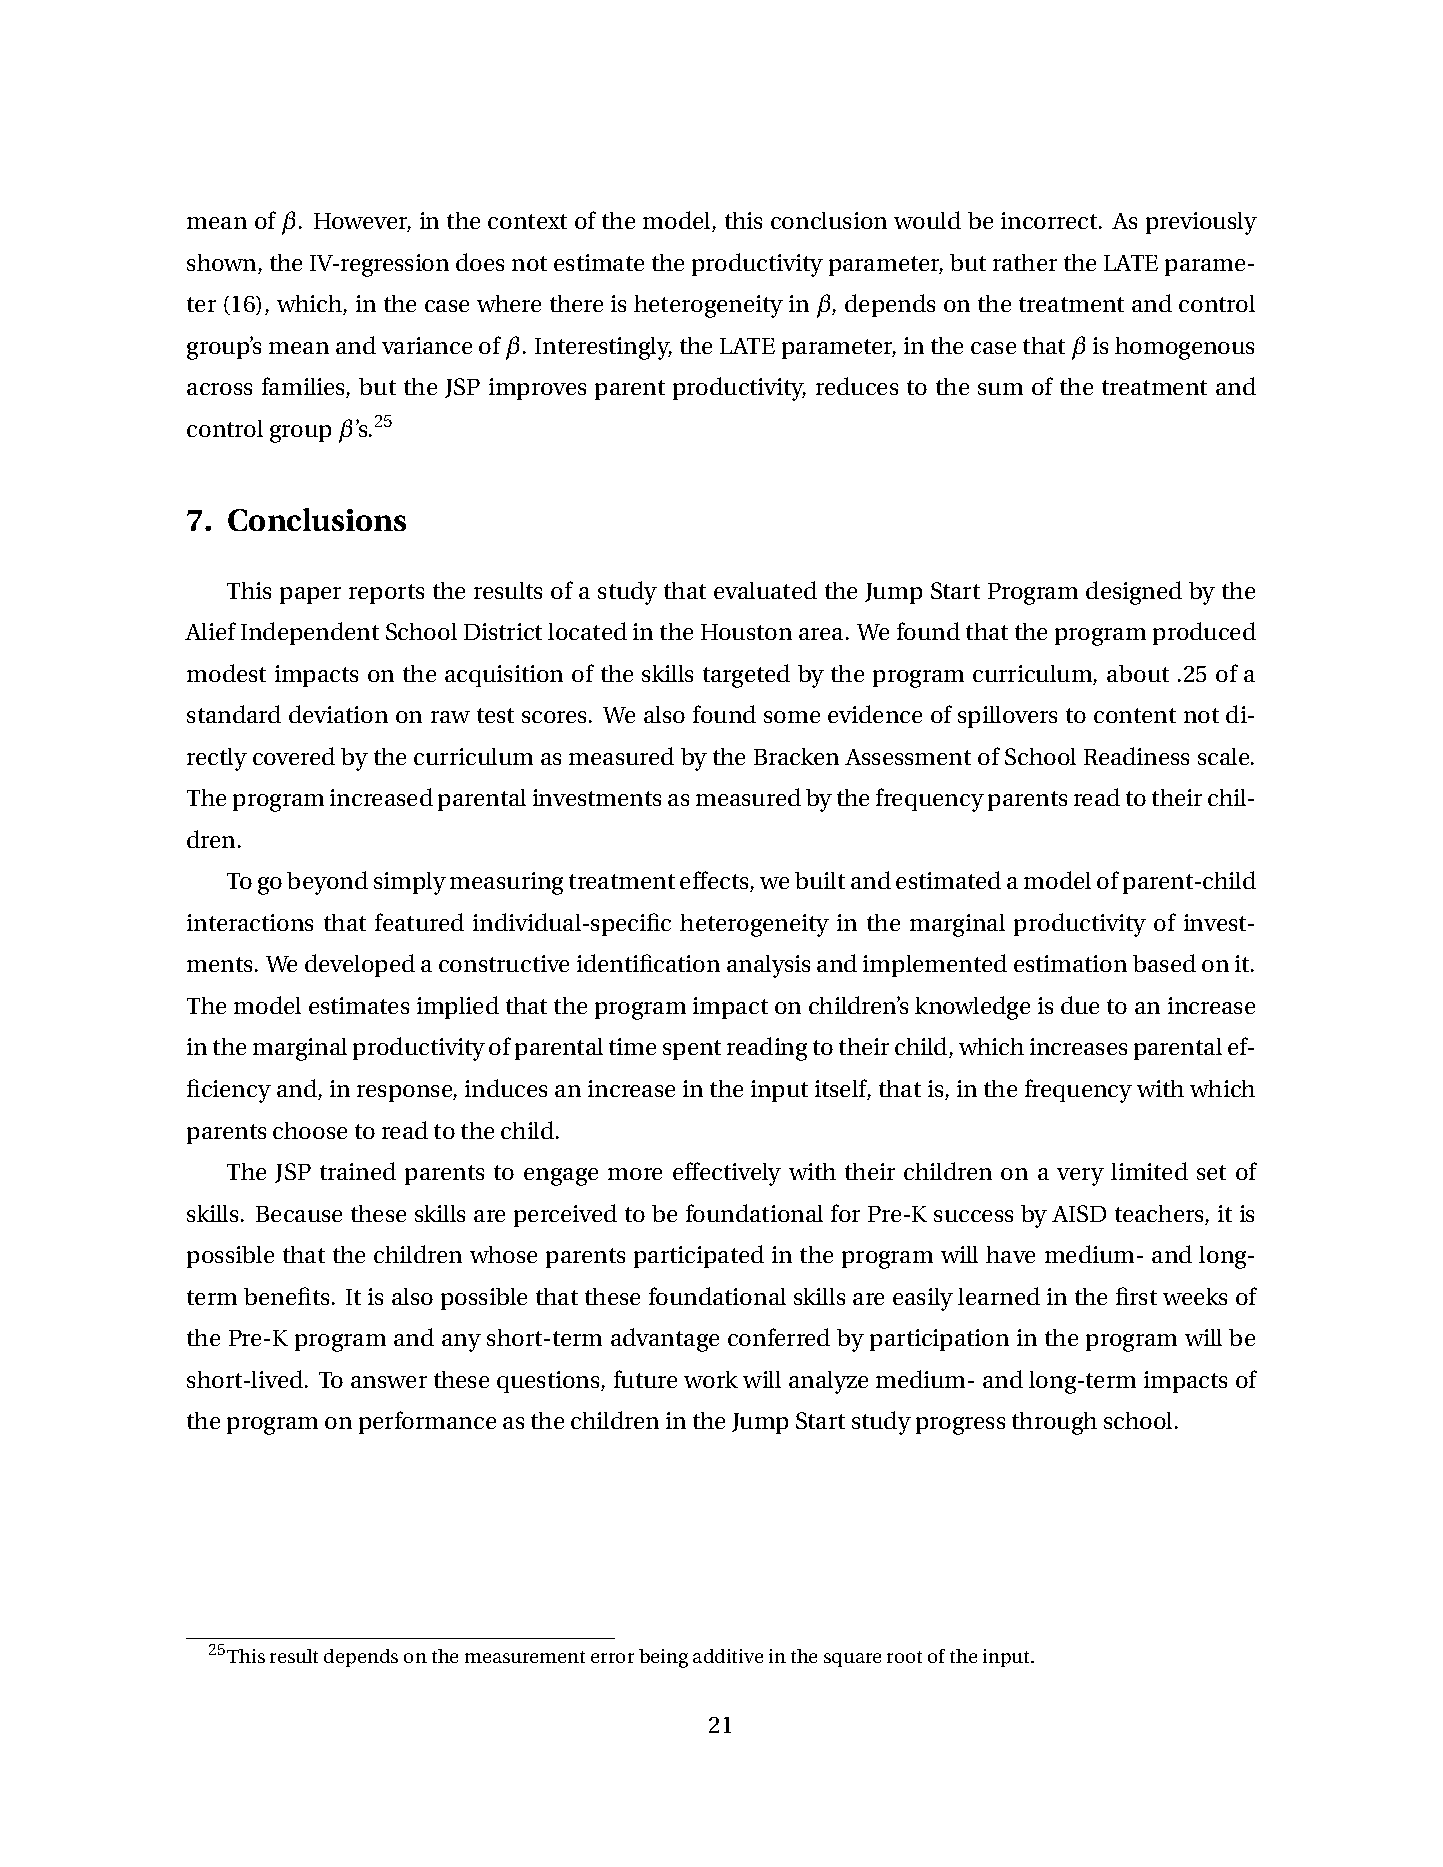  What do you see at coordinates (768, 966) in the page?
I see `analysis` at bounding box center [768, 966].
